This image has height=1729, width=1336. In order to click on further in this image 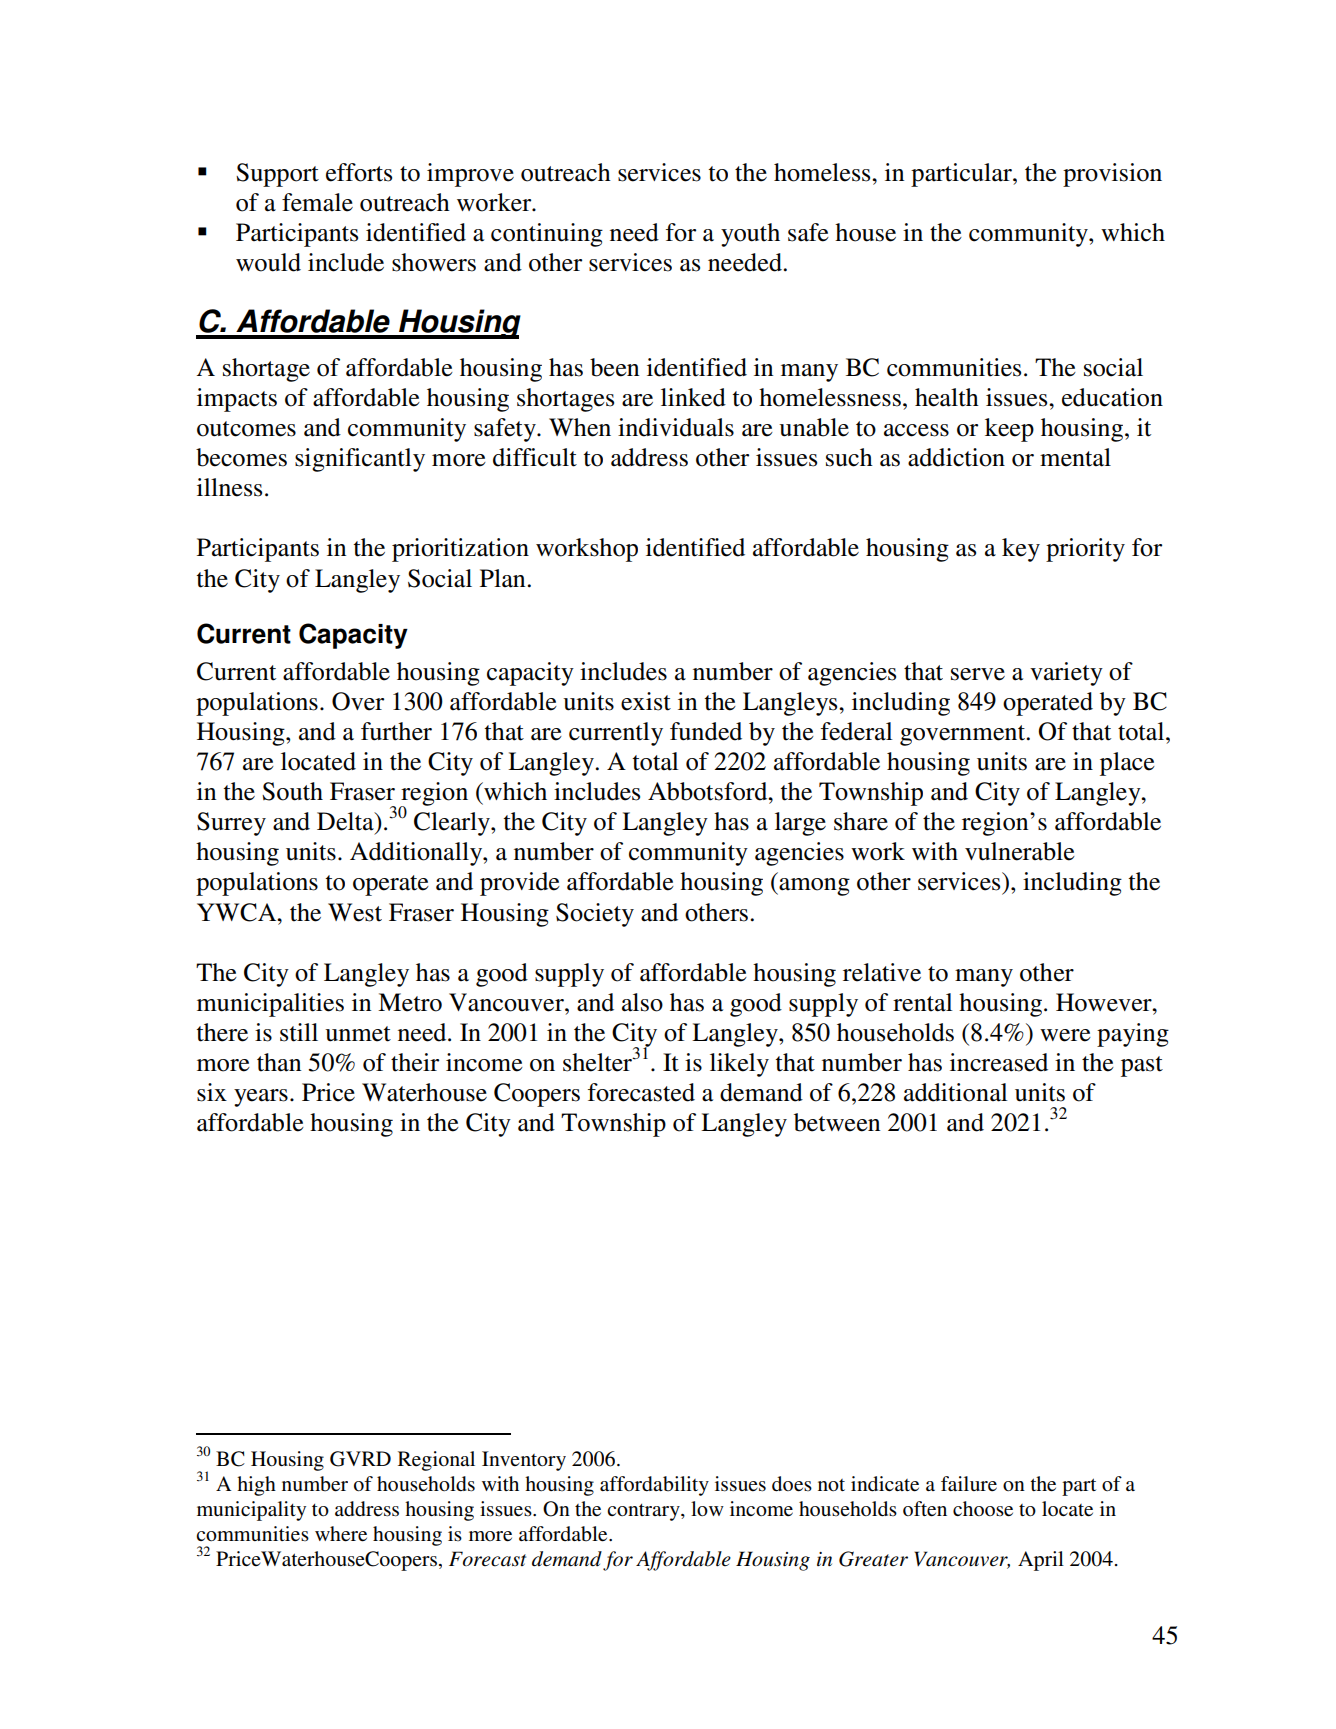, I will do `click(396, 731)`.
